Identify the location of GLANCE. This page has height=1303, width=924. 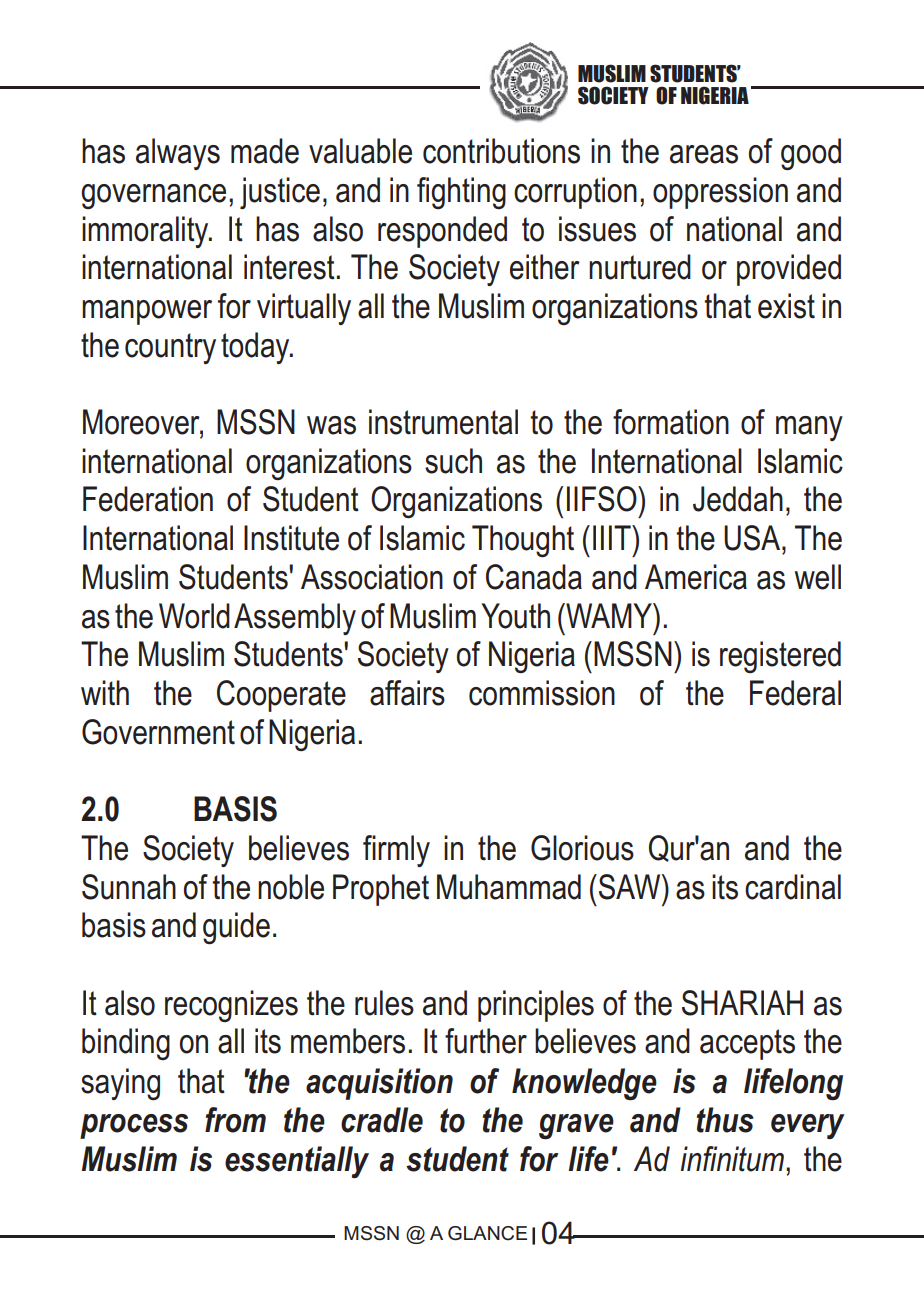
(487, 1233).
